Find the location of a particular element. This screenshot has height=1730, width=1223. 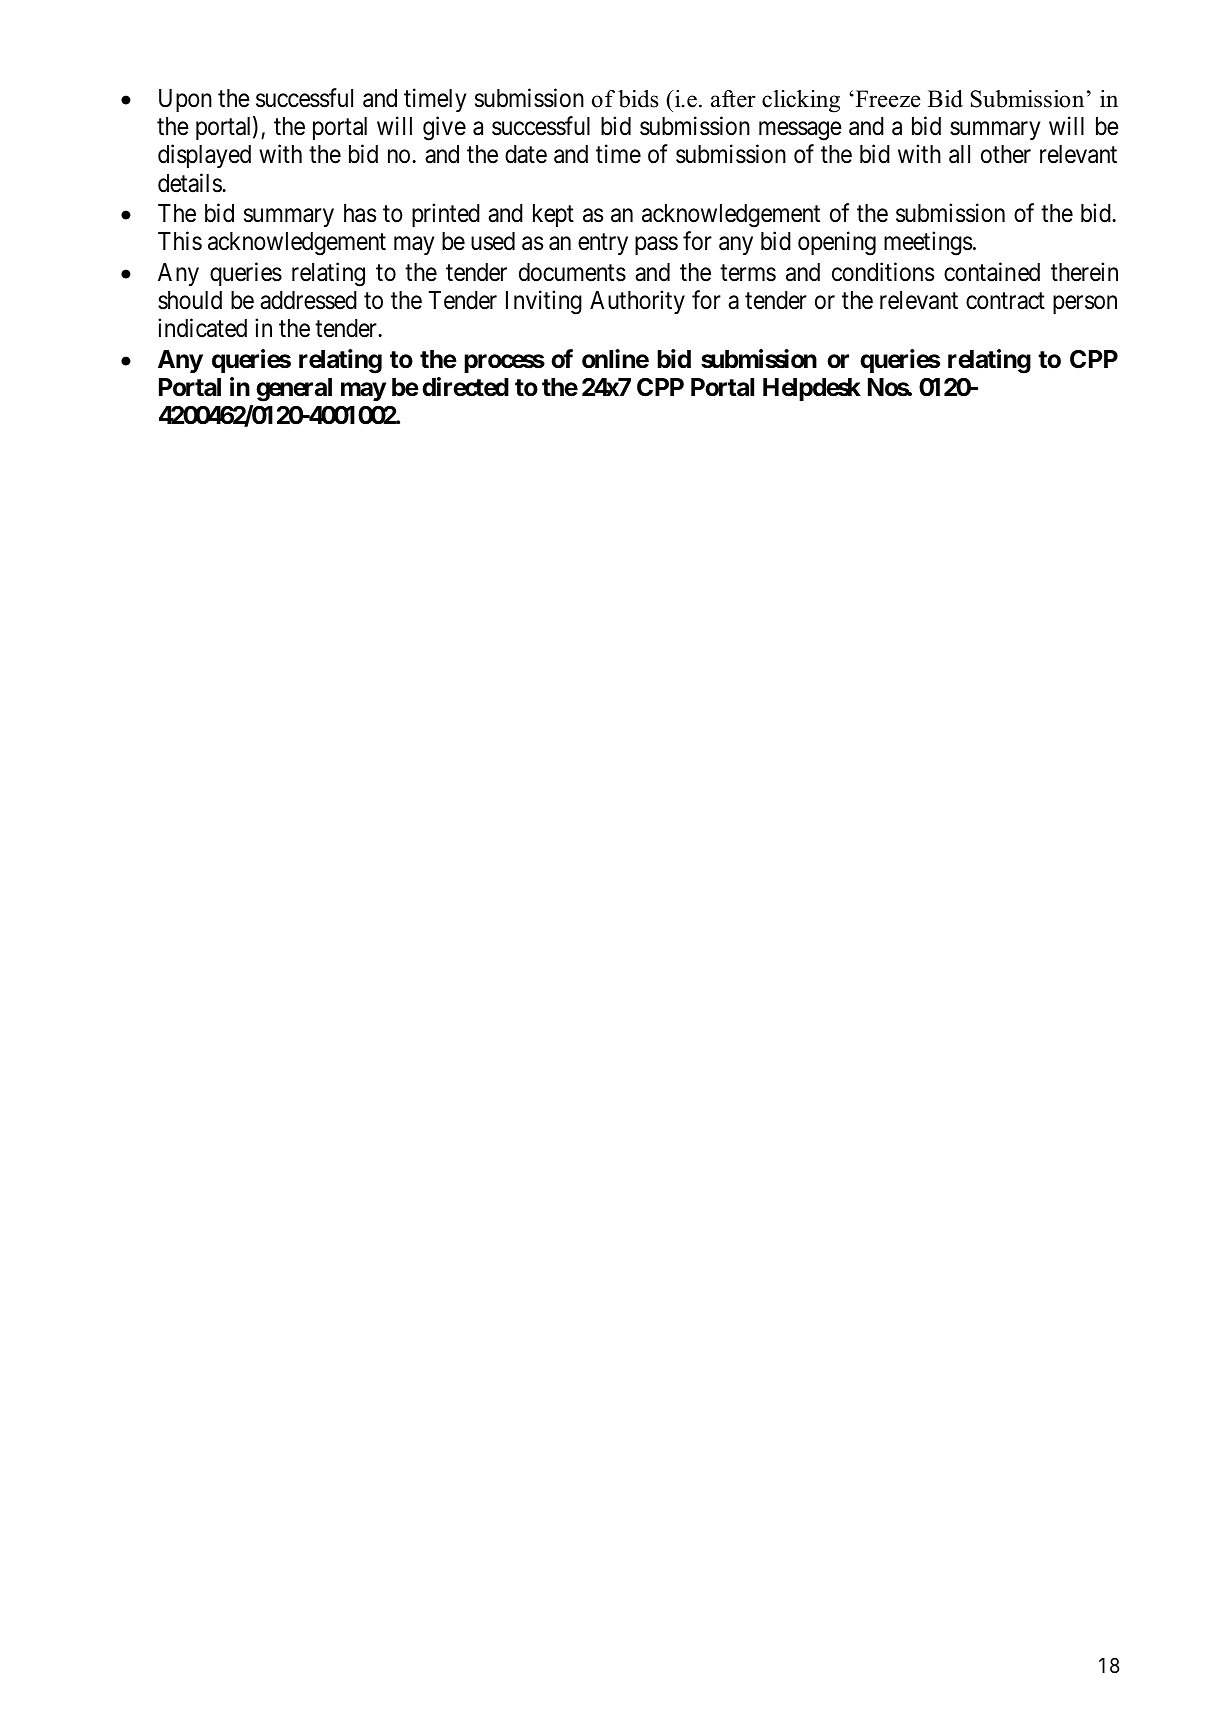

directed is located at coordinates (465, 387).
